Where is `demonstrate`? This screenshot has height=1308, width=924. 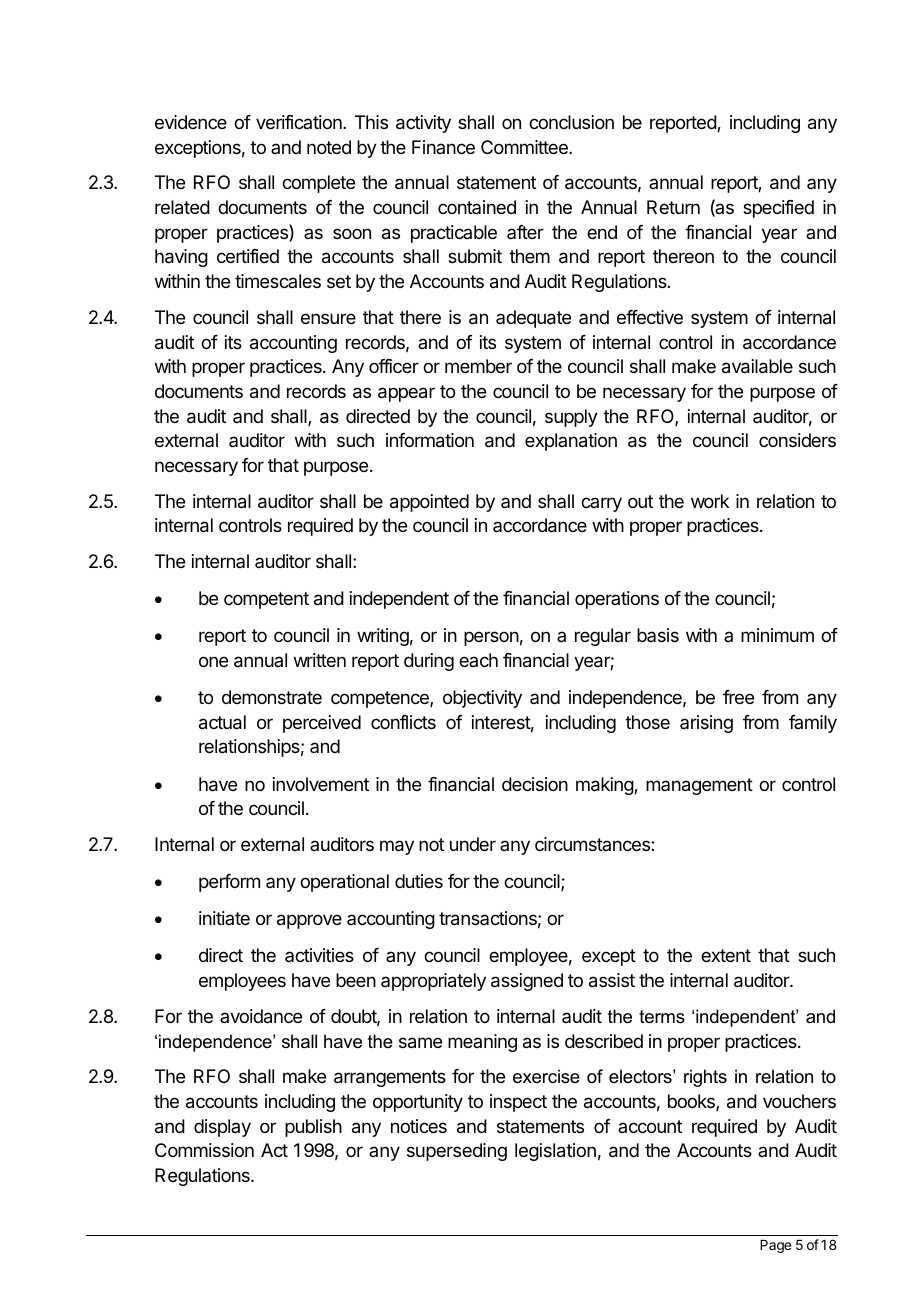 demonstrate is located at coordinates (272, 697).
